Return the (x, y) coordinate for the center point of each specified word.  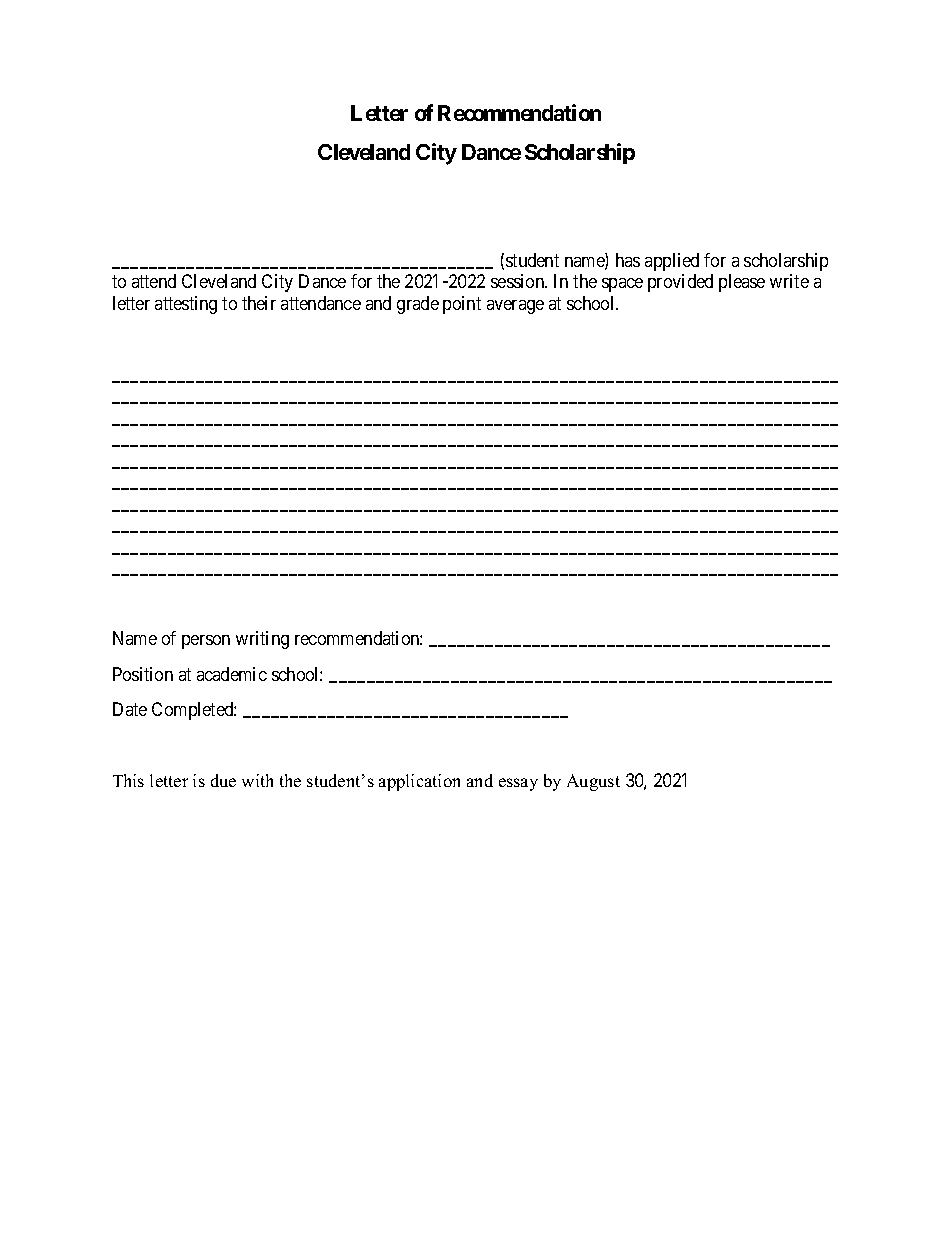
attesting (186, 305)
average (515, 307)
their (259, 303)
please (742, 283)
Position (143, 674)
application (419, 782)
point (462, 305)
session (519, 281)
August (593, 782)
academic (232, 674)
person (206, 642)
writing (262, 640)
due (223, 780)
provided (680, 283)
